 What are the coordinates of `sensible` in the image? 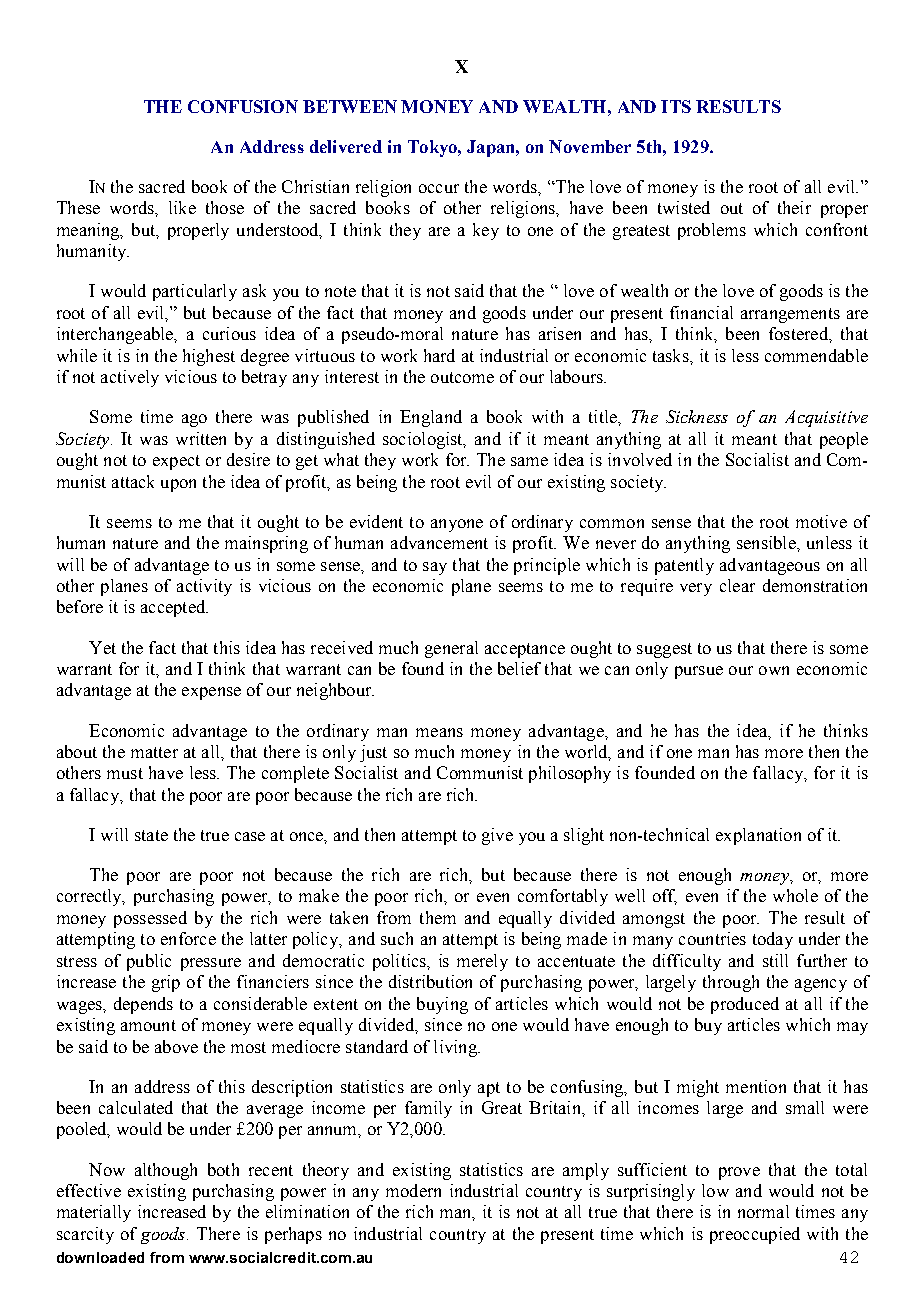 It's located at (767, 542).
